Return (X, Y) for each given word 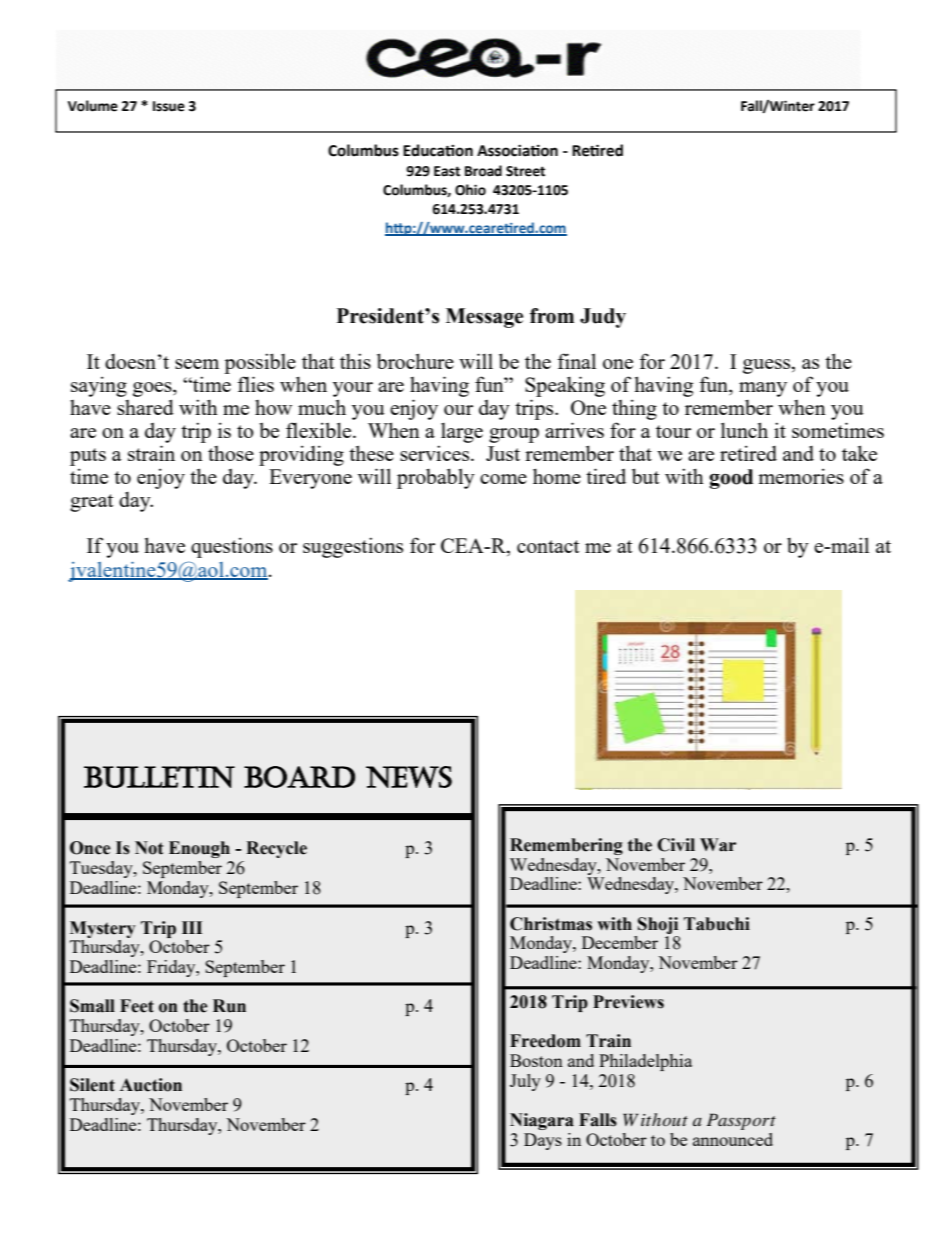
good (731, 479)
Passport (741, 1121)
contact (548, 546)
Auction (151, 1085)
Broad (483, 171)
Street (525, 171)
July (525, 1082)
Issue (169, 106)
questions (232, 547)
